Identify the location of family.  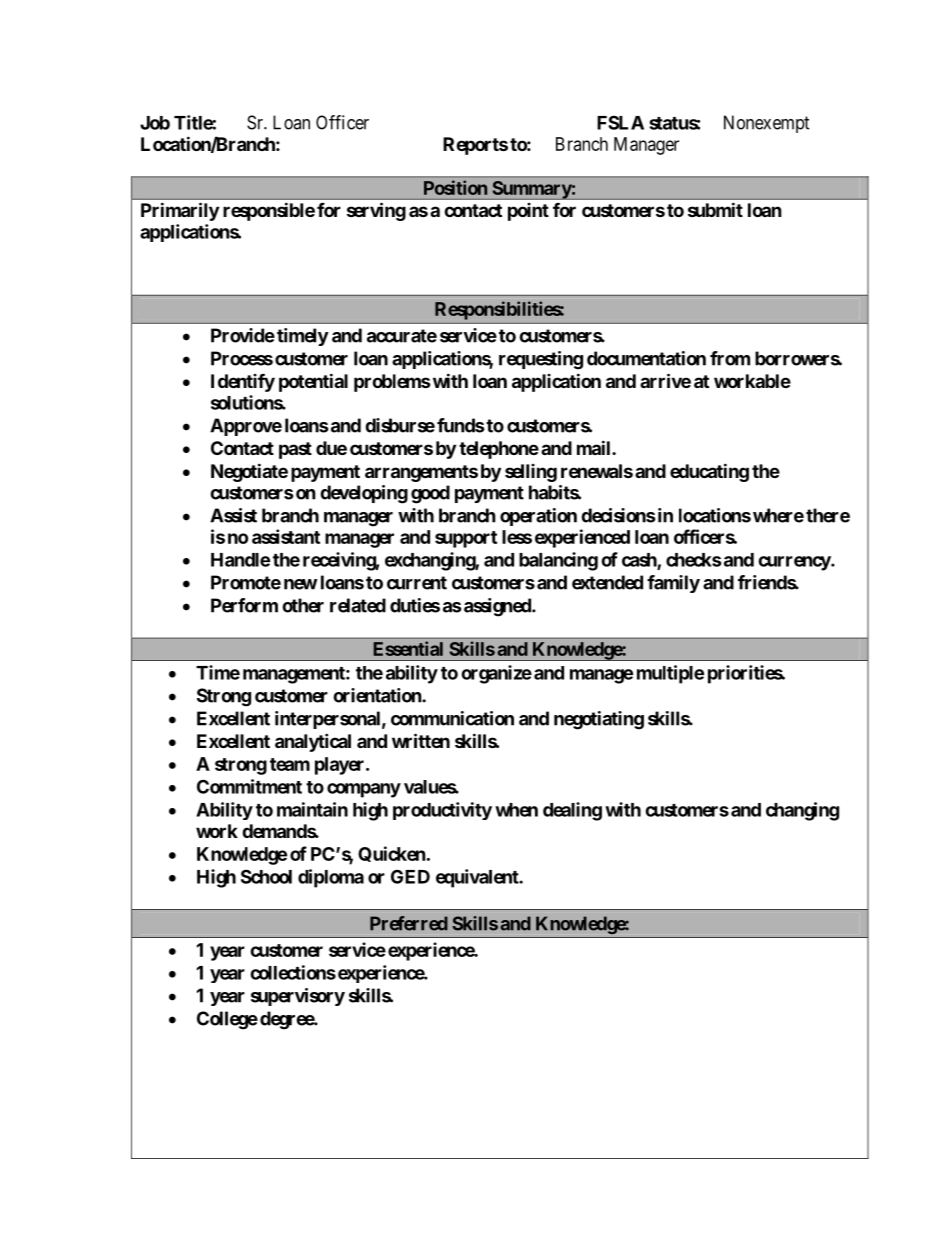
(673, 584).
